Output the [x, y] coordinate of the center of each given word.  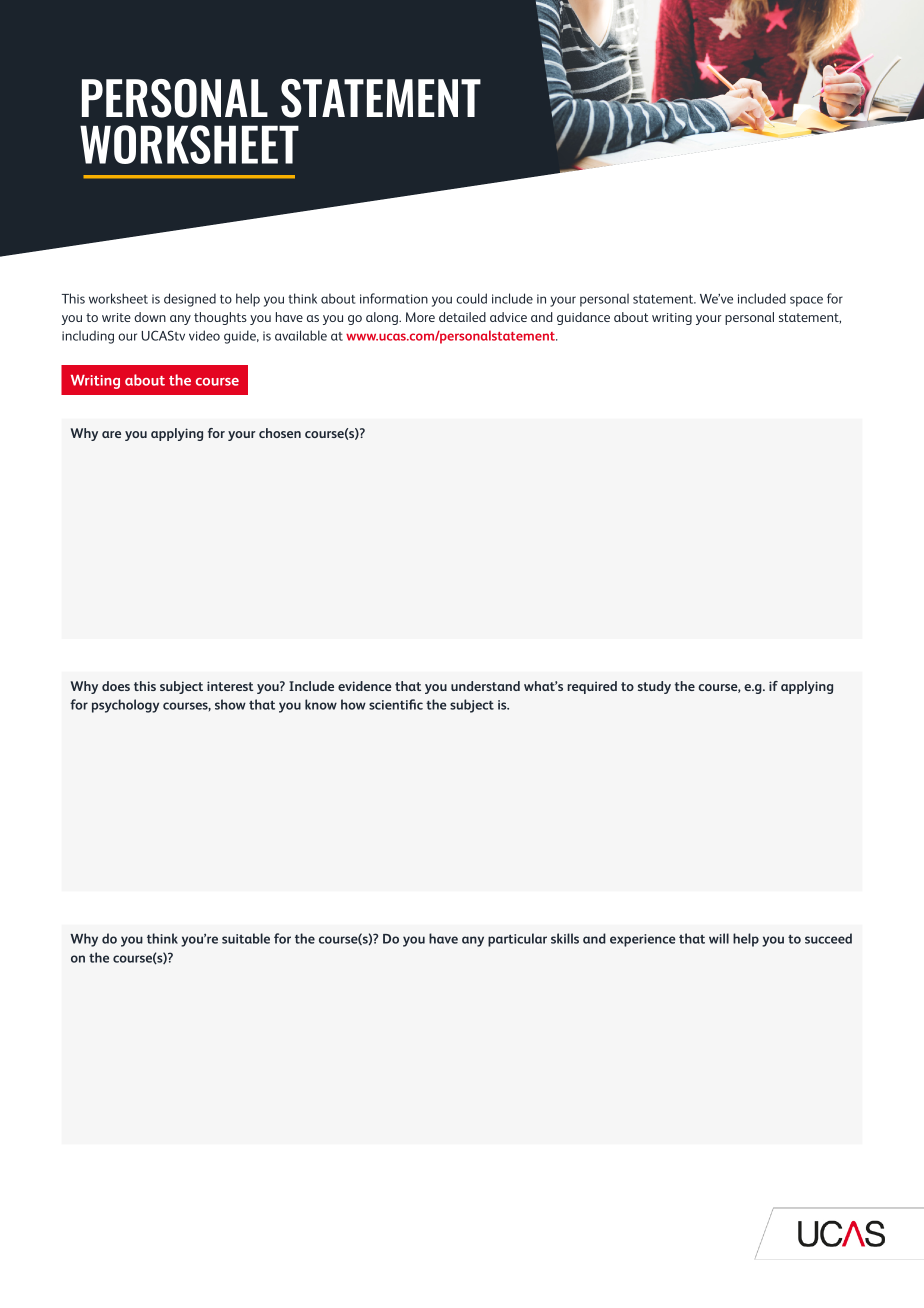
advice [508, 317]
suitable [246, 938]
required [592, 687]
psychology [125, 706]
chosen [280, 433]
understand [485, 686]
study [654, 687]
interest [230, 686]
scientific [396, 704]
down [150, 317]
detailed [462, 317]
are [111, 434]
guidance [583, 318]
